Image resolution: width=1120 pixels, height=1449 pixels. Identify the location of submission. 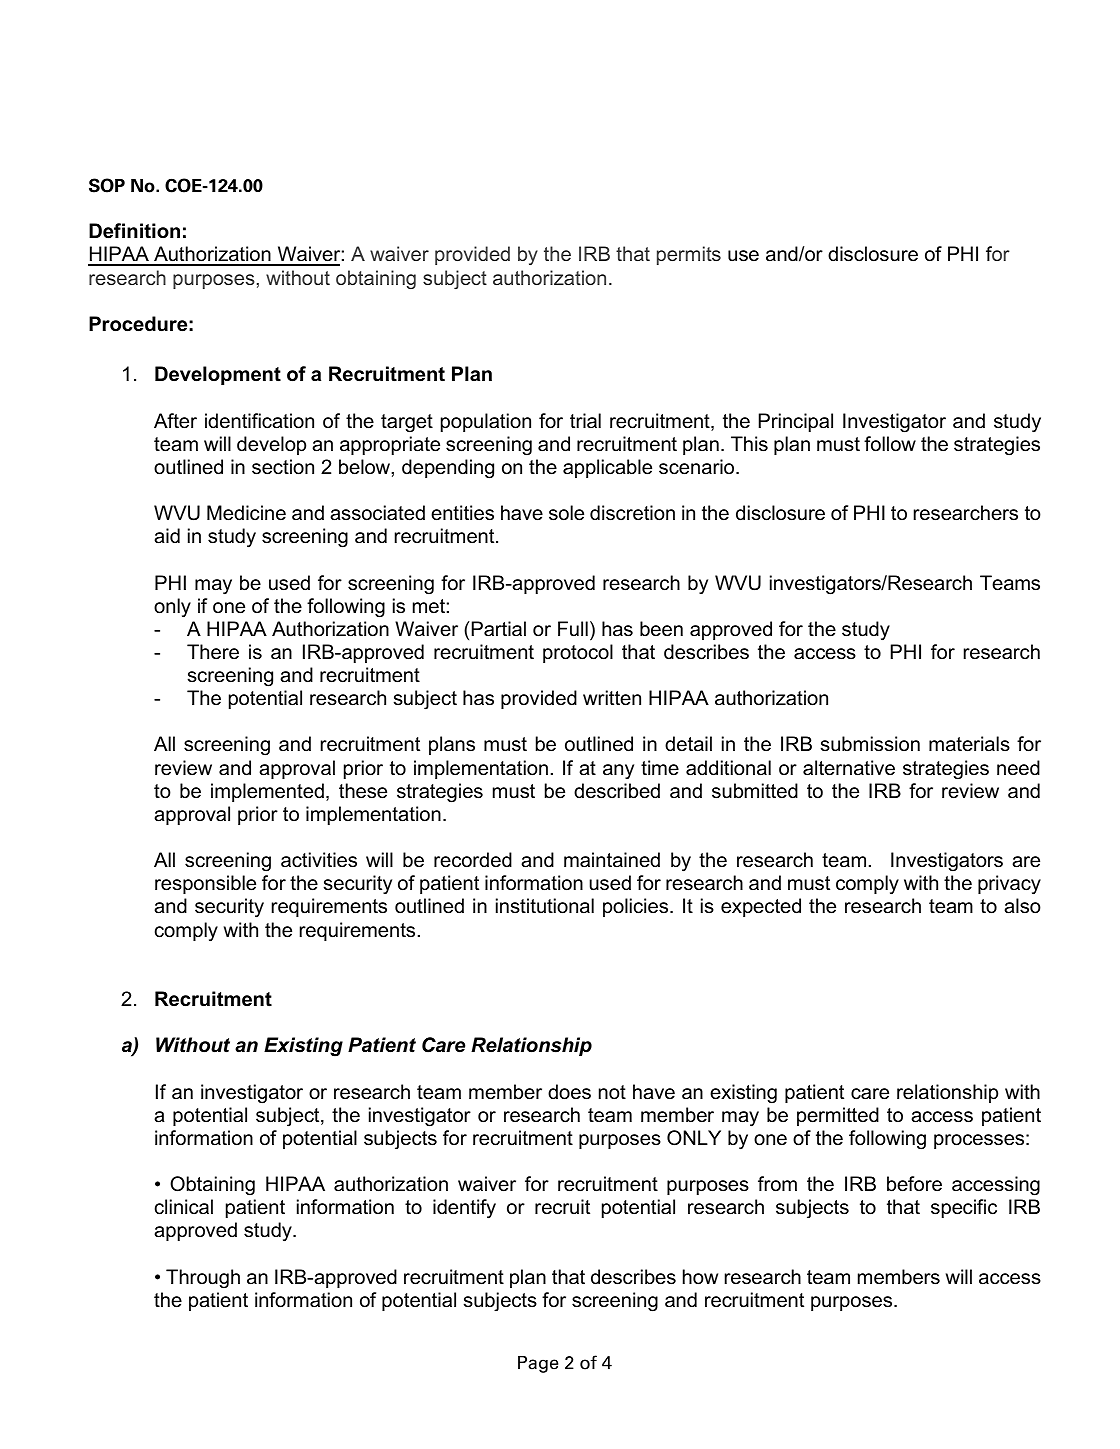
(870, 744).
